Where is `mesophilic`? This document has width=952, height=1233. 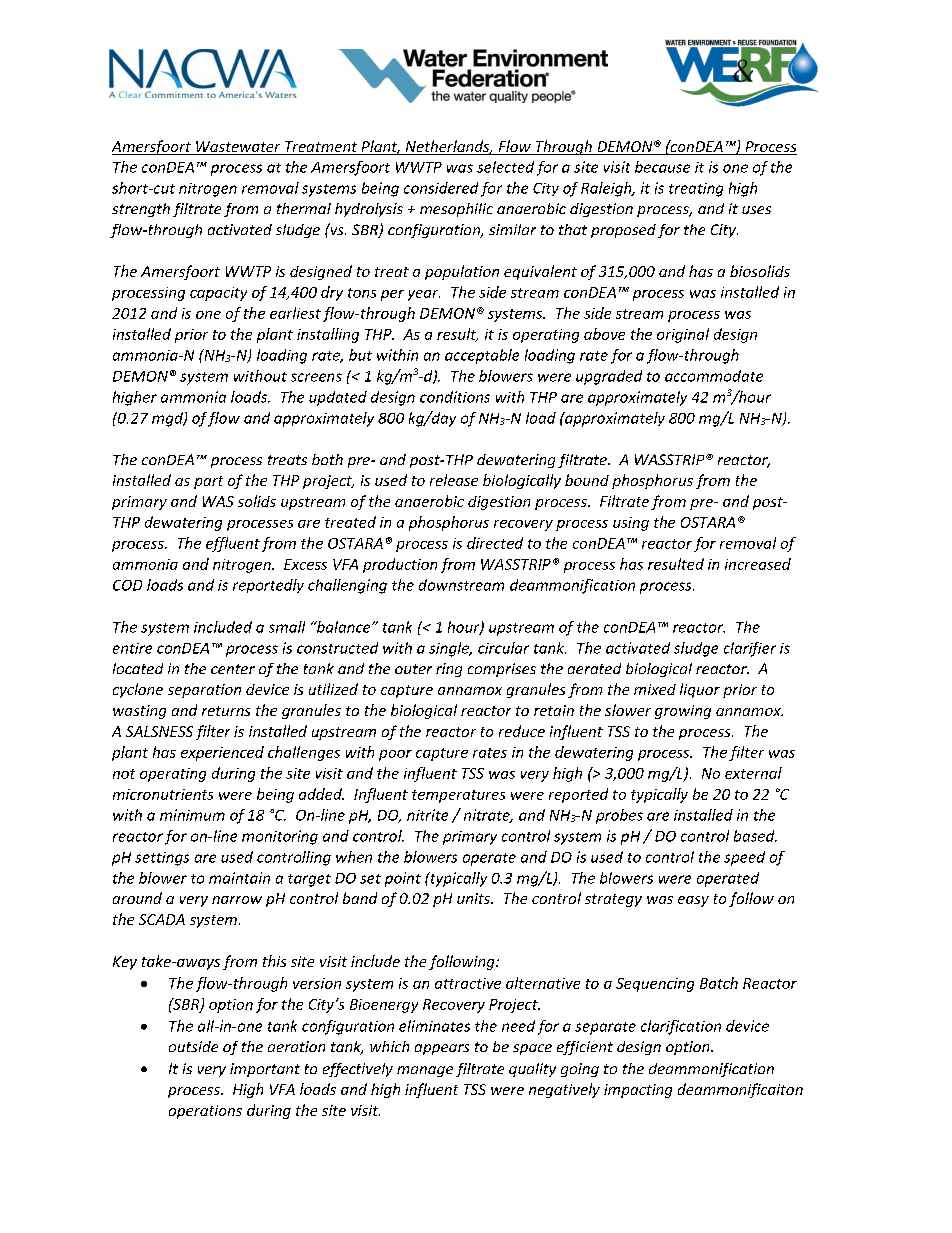
mesophilic is located at coordinates (456, 210).
